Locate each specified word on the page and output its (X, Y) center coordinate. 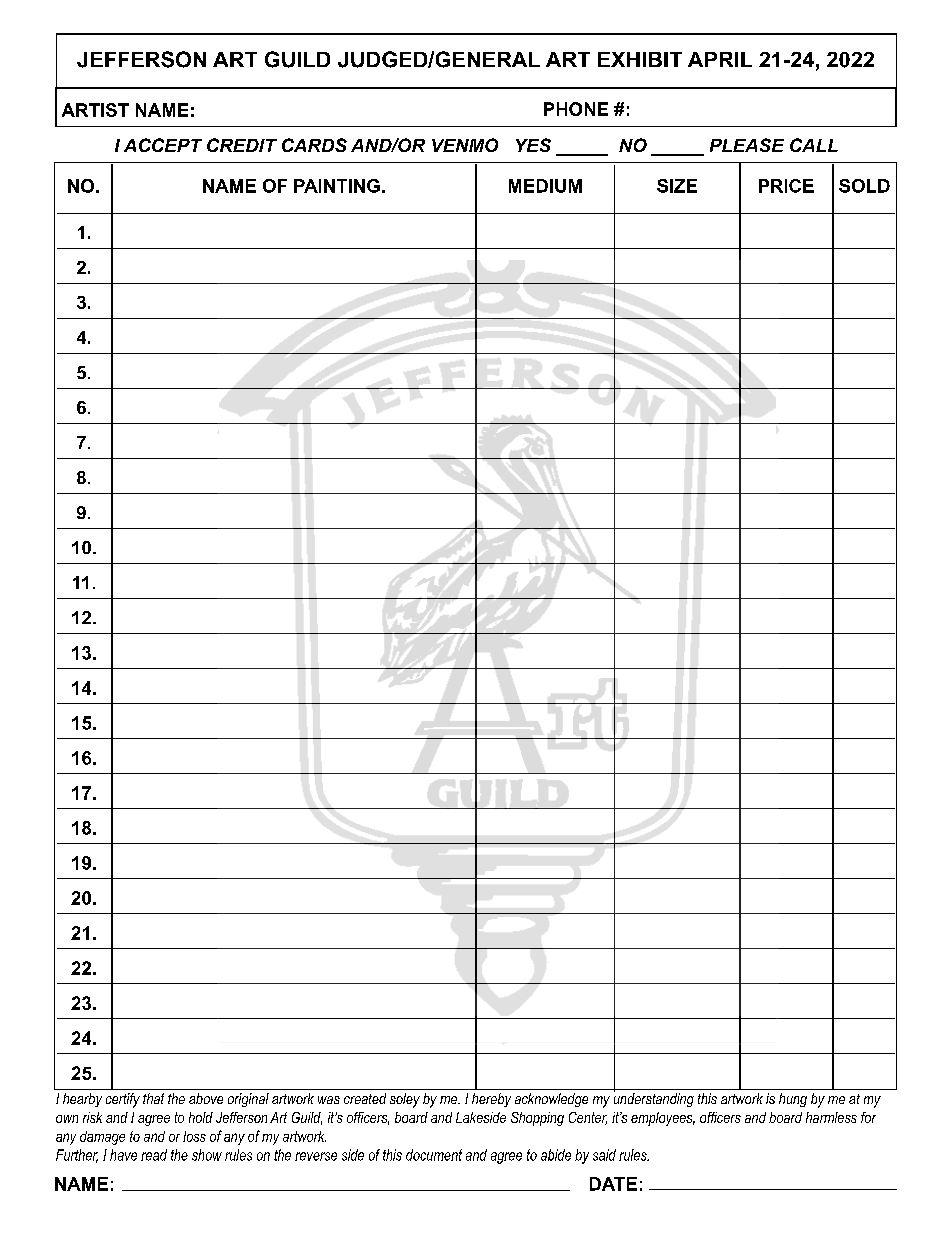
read (154, 1155)
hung (793, 1100)
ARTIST (95, 110)
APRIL (720, 59)
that (153, 1098)
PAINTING (337, 186)
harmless (831, 1117)
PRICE (786, 186)
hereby (491, 1100)
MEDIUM (545, 186)
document (434, 1155)
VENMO (465, 145)
